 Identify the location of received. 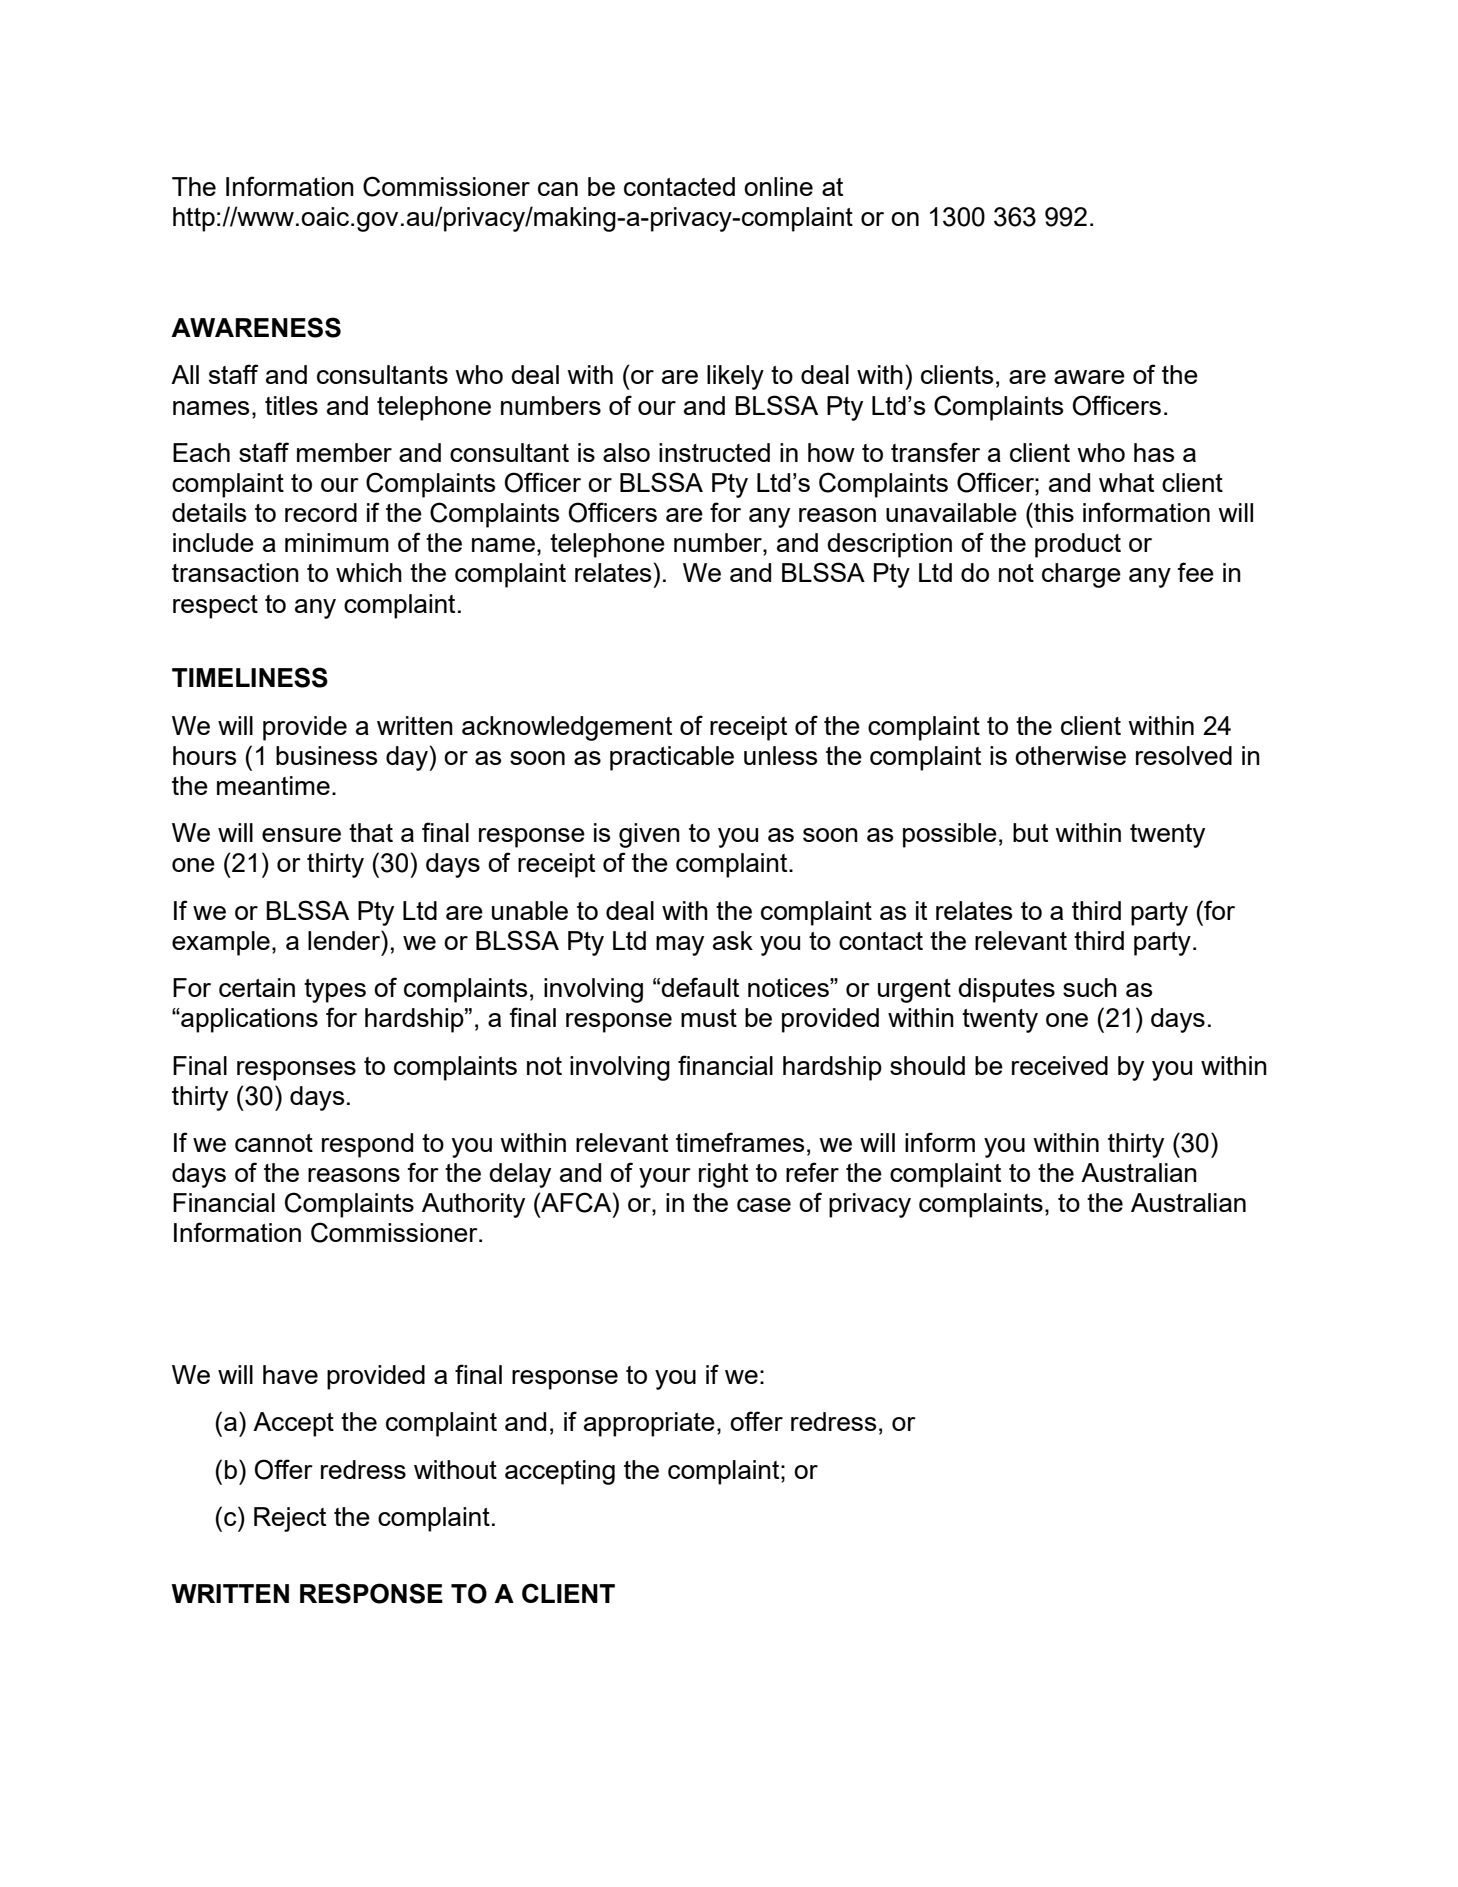
(1060, 1065).
